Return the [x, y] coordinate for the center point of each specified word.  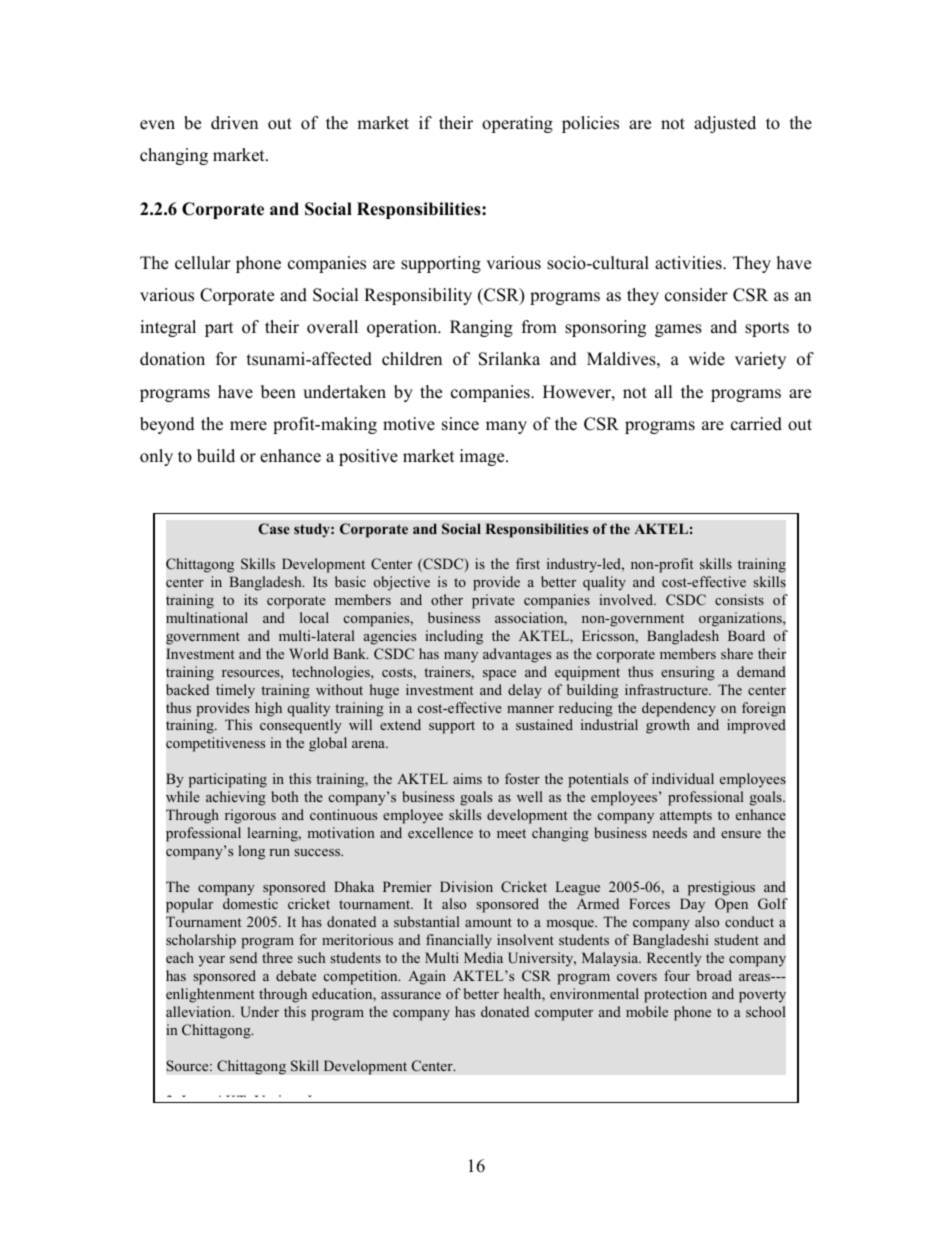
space [499, 675]
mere [248, 426]
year [212, 961]
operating [517, 124]
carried [756, 424]
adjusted [725, 124]
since [460, 424]
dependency [679, 709]
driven [234, 123]
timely [235, 691]
